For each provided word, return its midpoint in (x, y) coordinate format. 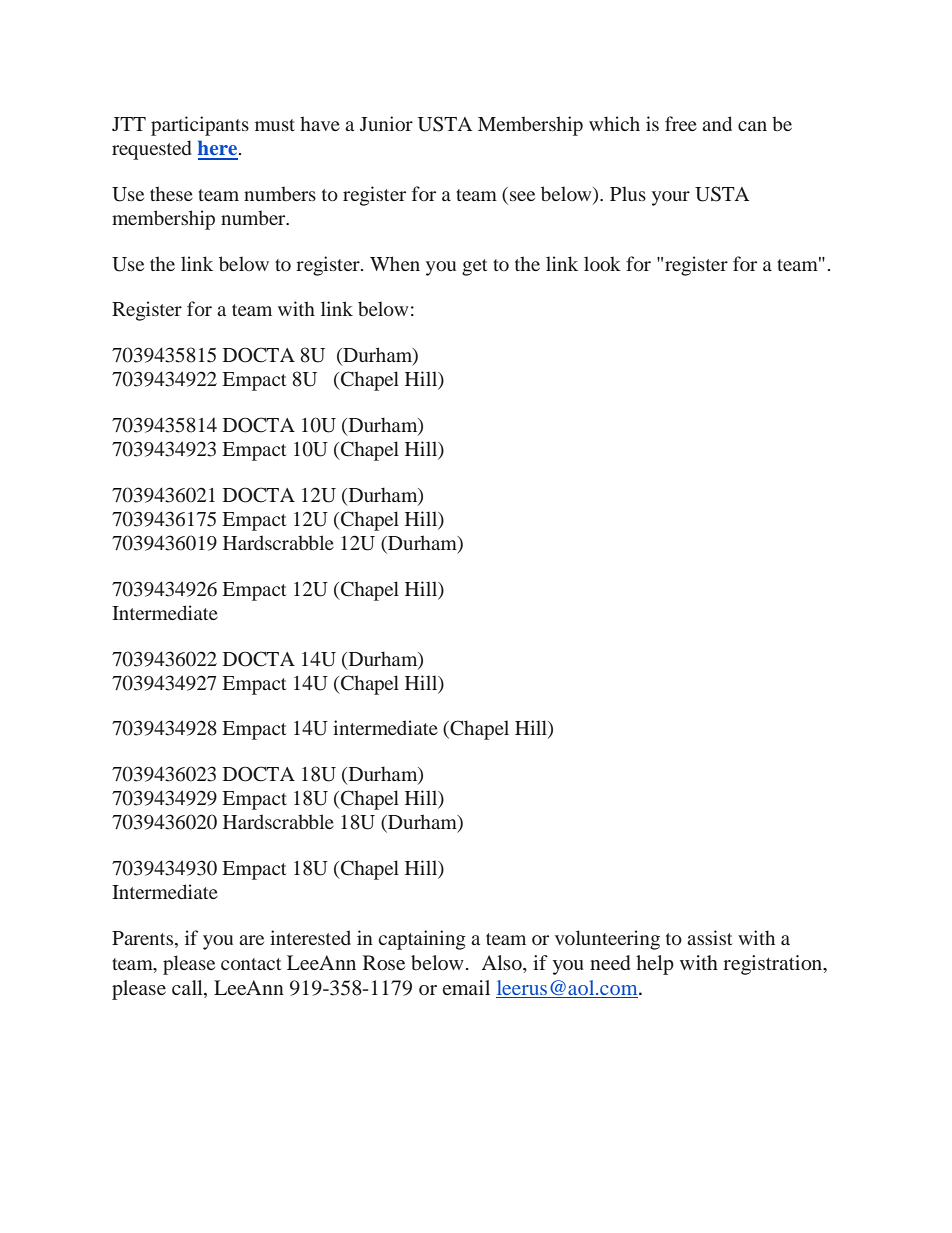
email (466, 987)
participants (200, 126)
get (474, 267)
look (602, 263)
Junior (386, 123)
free (681, 123)
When (395, 263)
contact (251, 964)
